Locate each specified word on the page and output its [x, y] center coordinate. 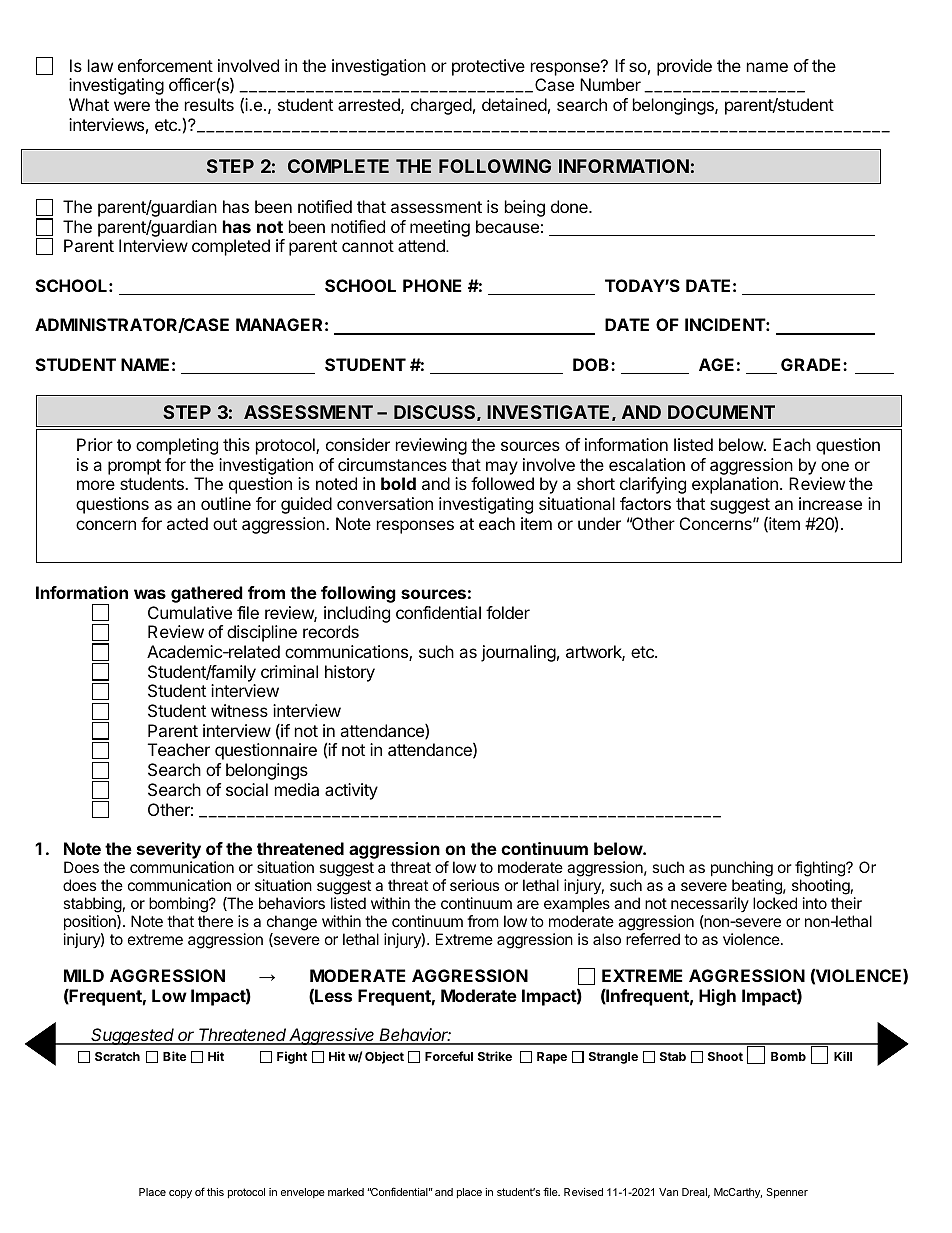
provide [684, 67]
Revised [583, 1192]
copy [180, 1194]
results [209, 104]
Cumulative [190, 612]
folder [508, 612]
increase [830, 503]
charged [441, 106]
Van [668, 1192]
